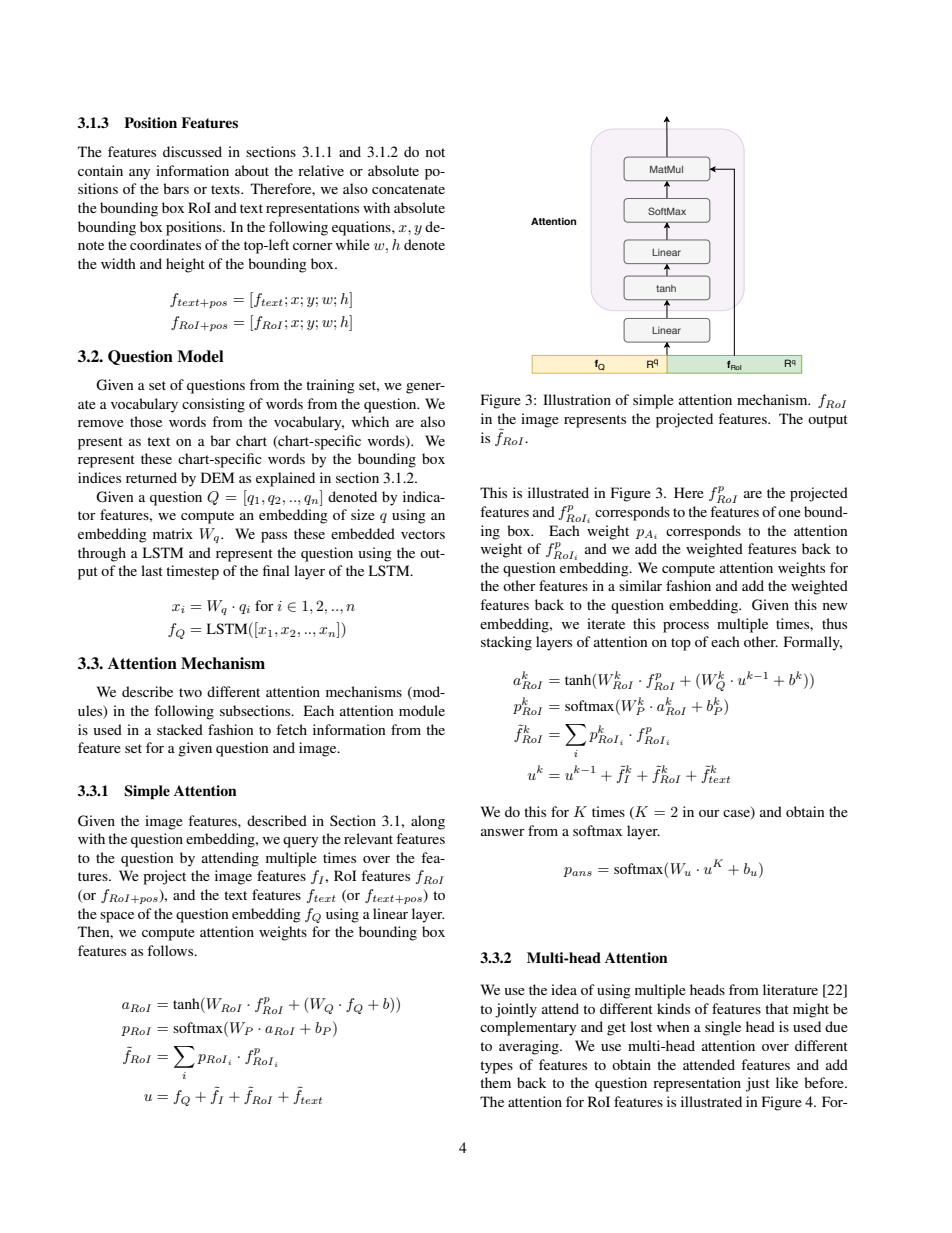 Image resolution: width=952 pixels, height=1233 pixels. I want to click on bars, so click(176, 188).
